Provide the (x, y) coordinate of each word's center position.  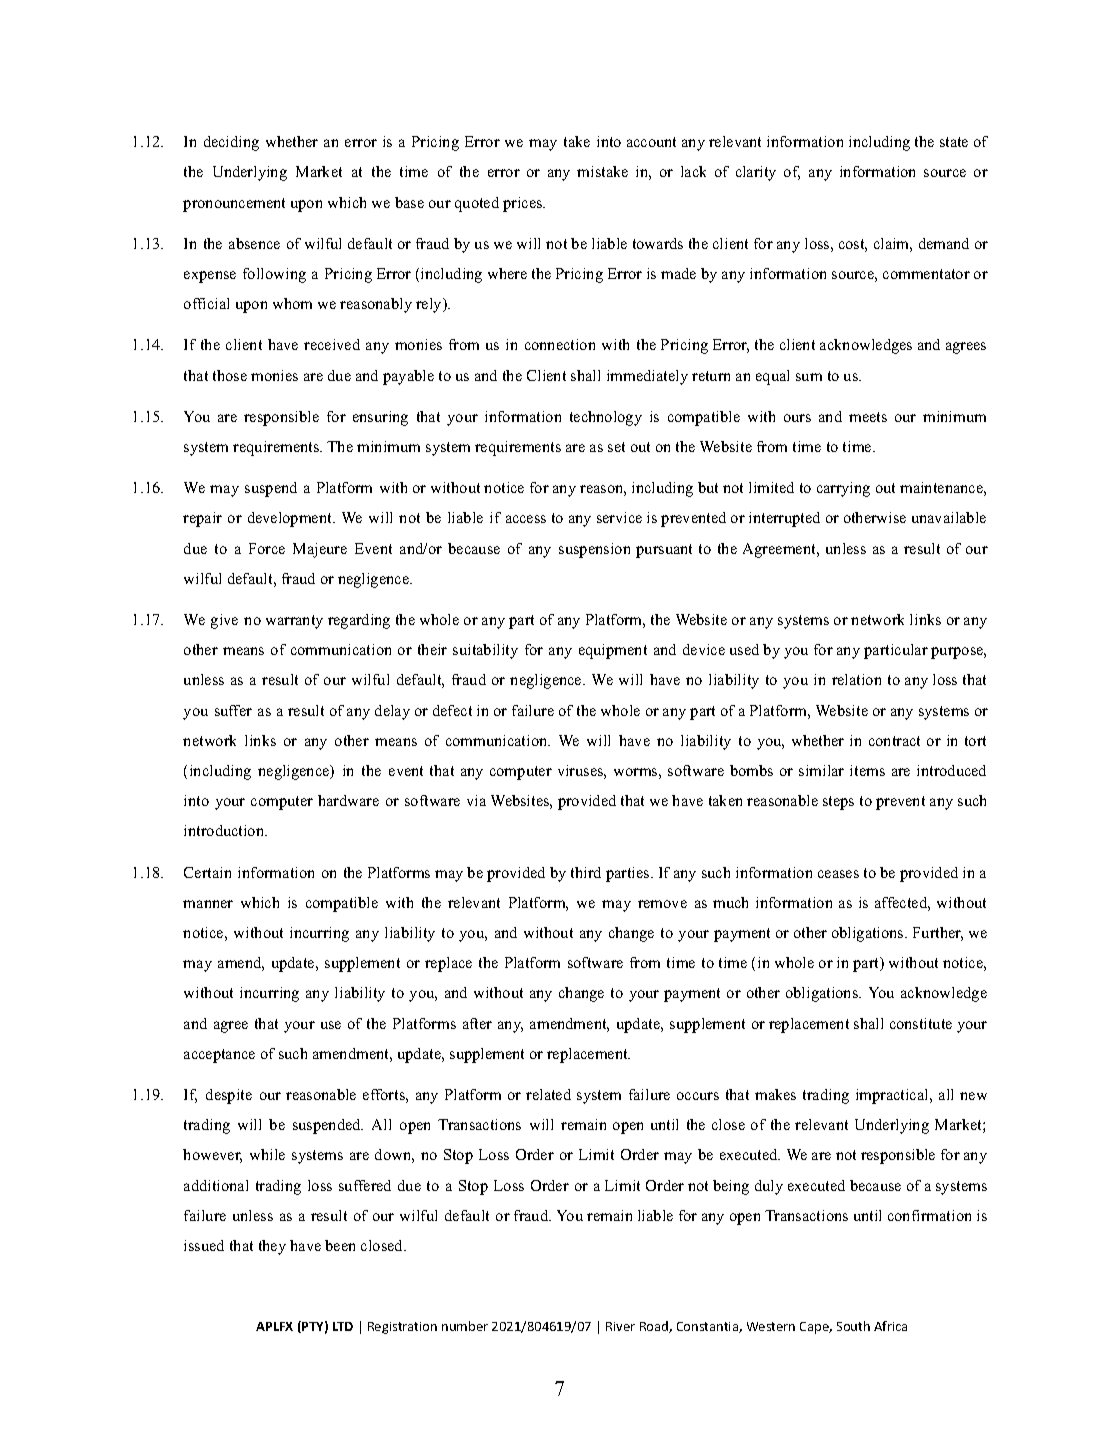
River (620, 1326)
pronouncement (234, 205)
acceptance (219, 1056)
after (477, 1023)
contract (894, 741)
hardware (348, 800)
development (291, 519)
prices (524, 204)
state (954, 142)
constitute (921, 1023)
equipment (613, 651)
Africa (890, 1326)
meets (868, 417)
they (272, 1247)
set (616, 447)
